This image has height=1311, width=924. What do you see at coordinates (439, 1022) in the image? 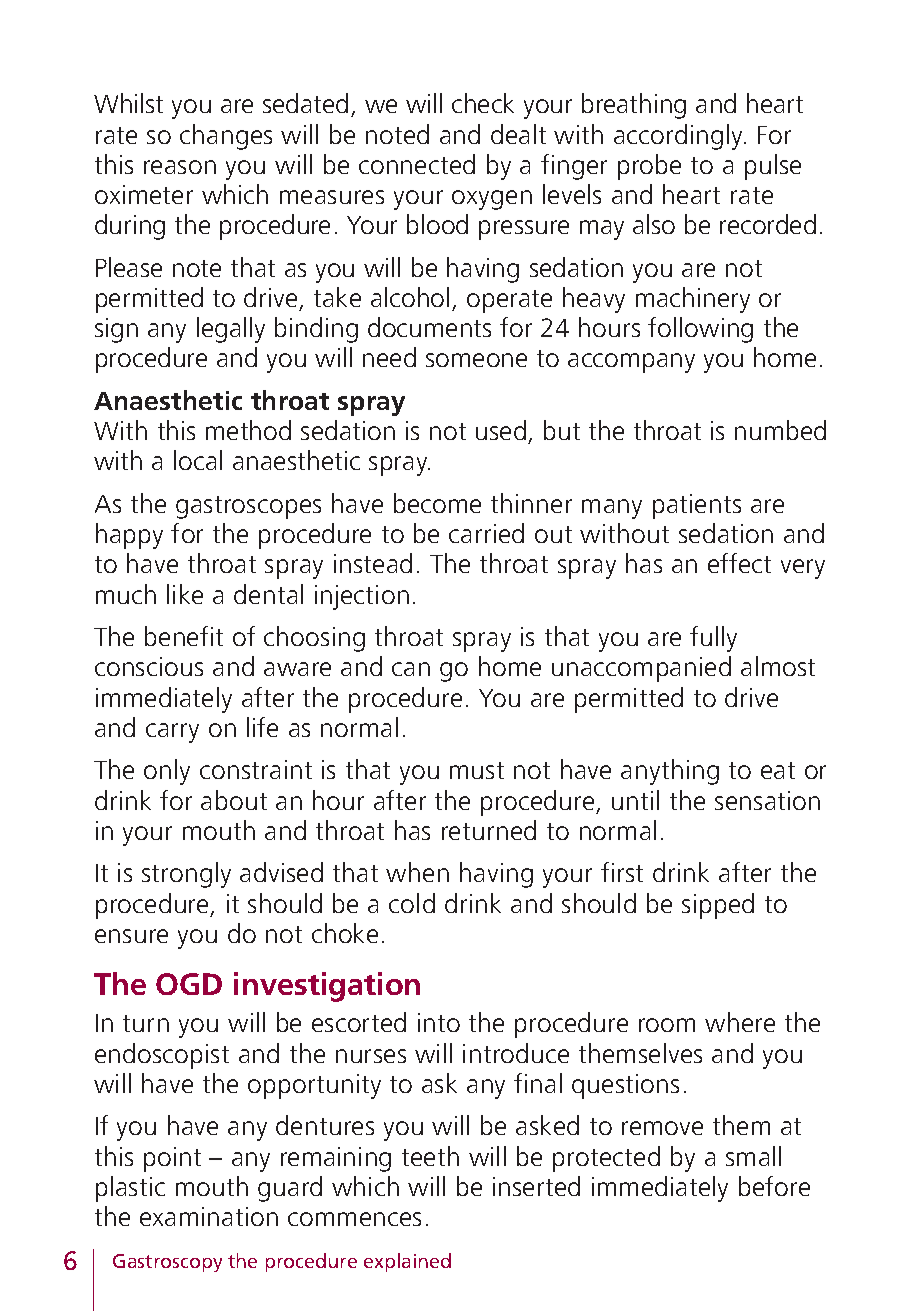
I see `into` at bounding box center [439, 1022].
